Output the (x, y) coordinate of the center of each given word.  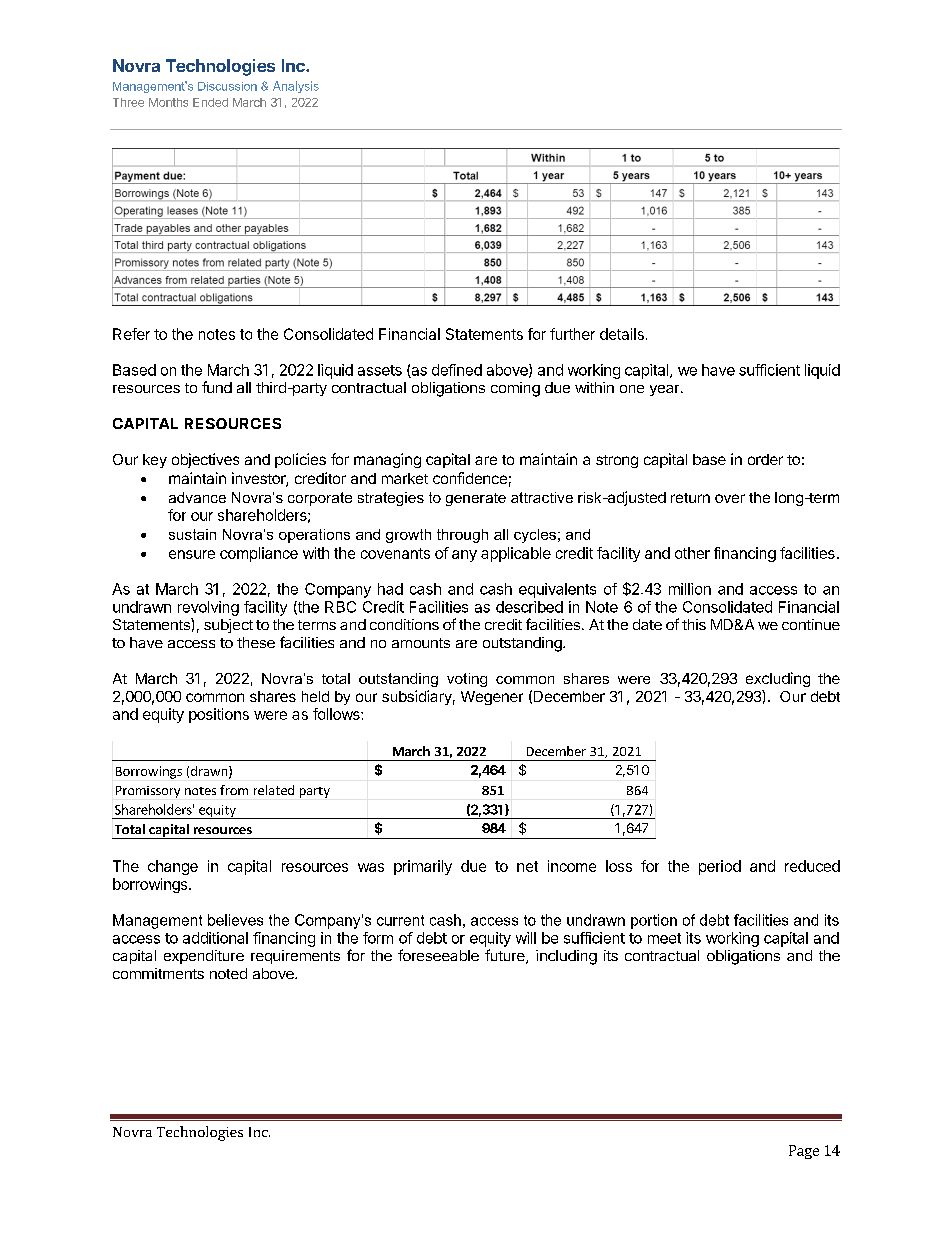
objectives (205, 460)
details (622, 334)
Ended (210, 102)
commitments (158, 973)
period (720, 867)
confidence (470, 478)
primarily (423, 867)
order (765, 459)
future (506, 956)
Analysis (296, 87)
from (234, 790)
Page (804, 1152)
